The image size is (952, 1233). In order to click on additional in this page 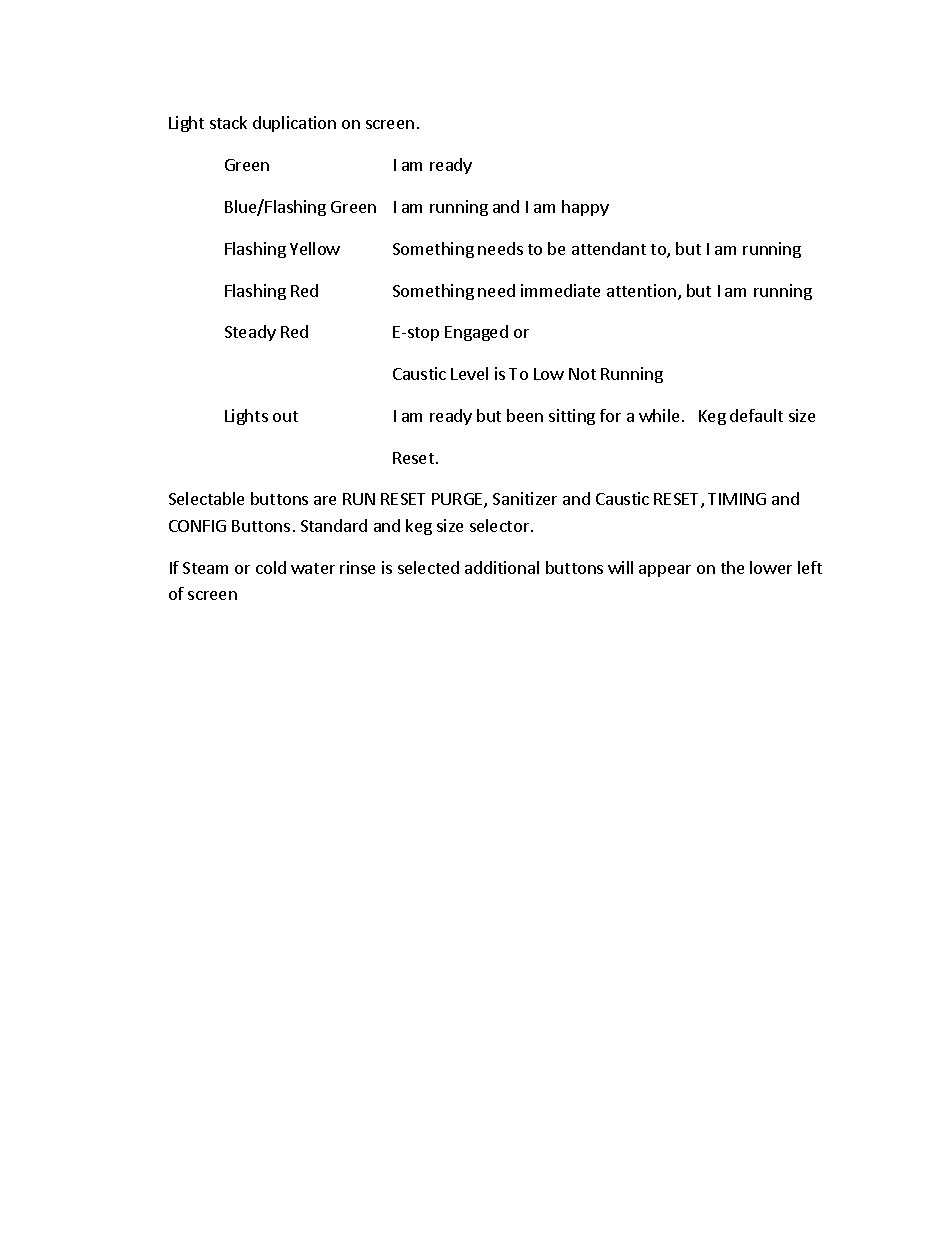, I will do `click(502, 567)`.
